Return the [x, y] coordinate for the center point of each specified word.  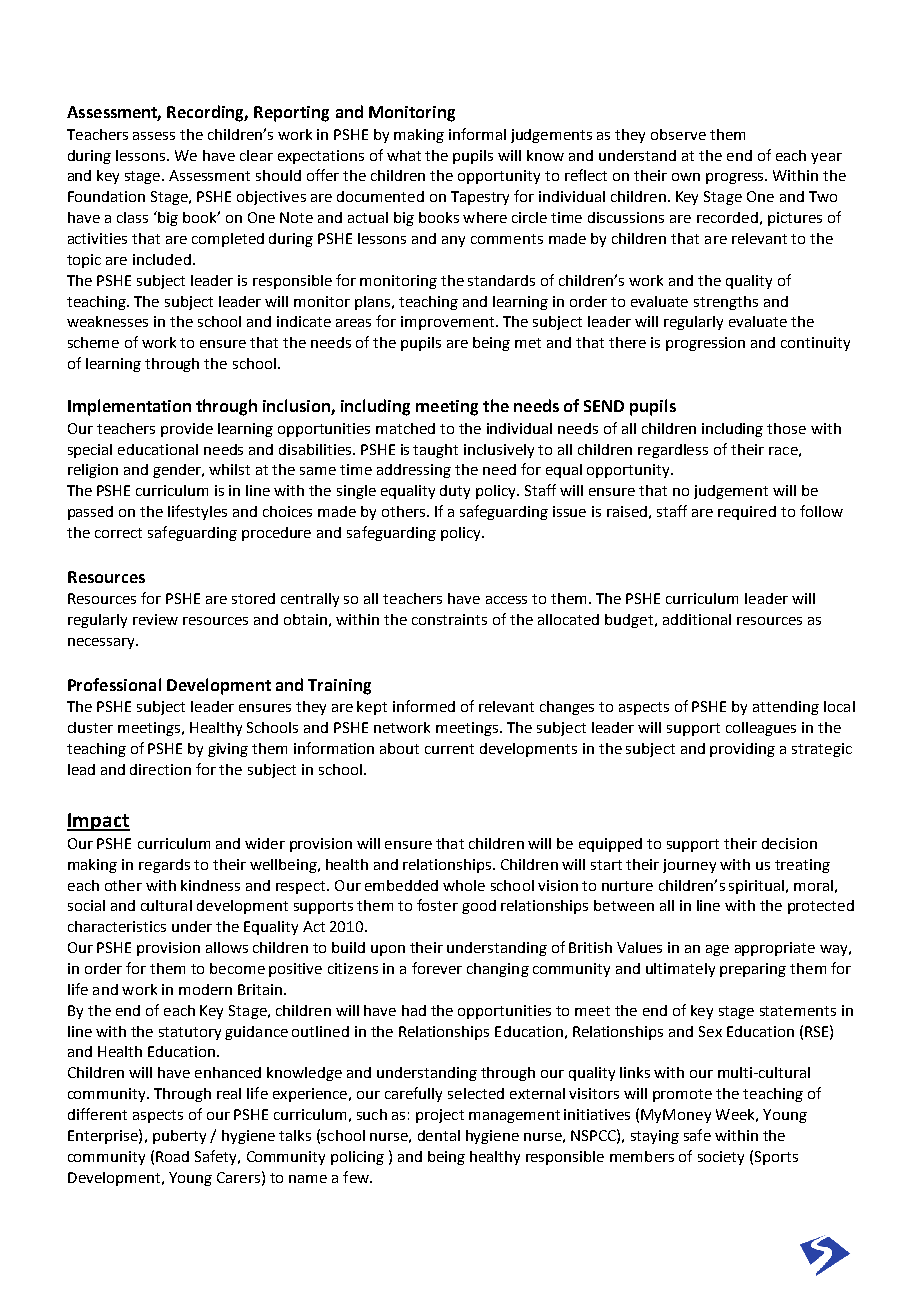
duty [455, 492]
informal [477, 134]
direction [160, 769]
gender [178, 471]
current [449, 749]
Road [172, 1156]
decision [789, 843]
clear [256, 155]
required [747, 513]
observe [678, 134]
